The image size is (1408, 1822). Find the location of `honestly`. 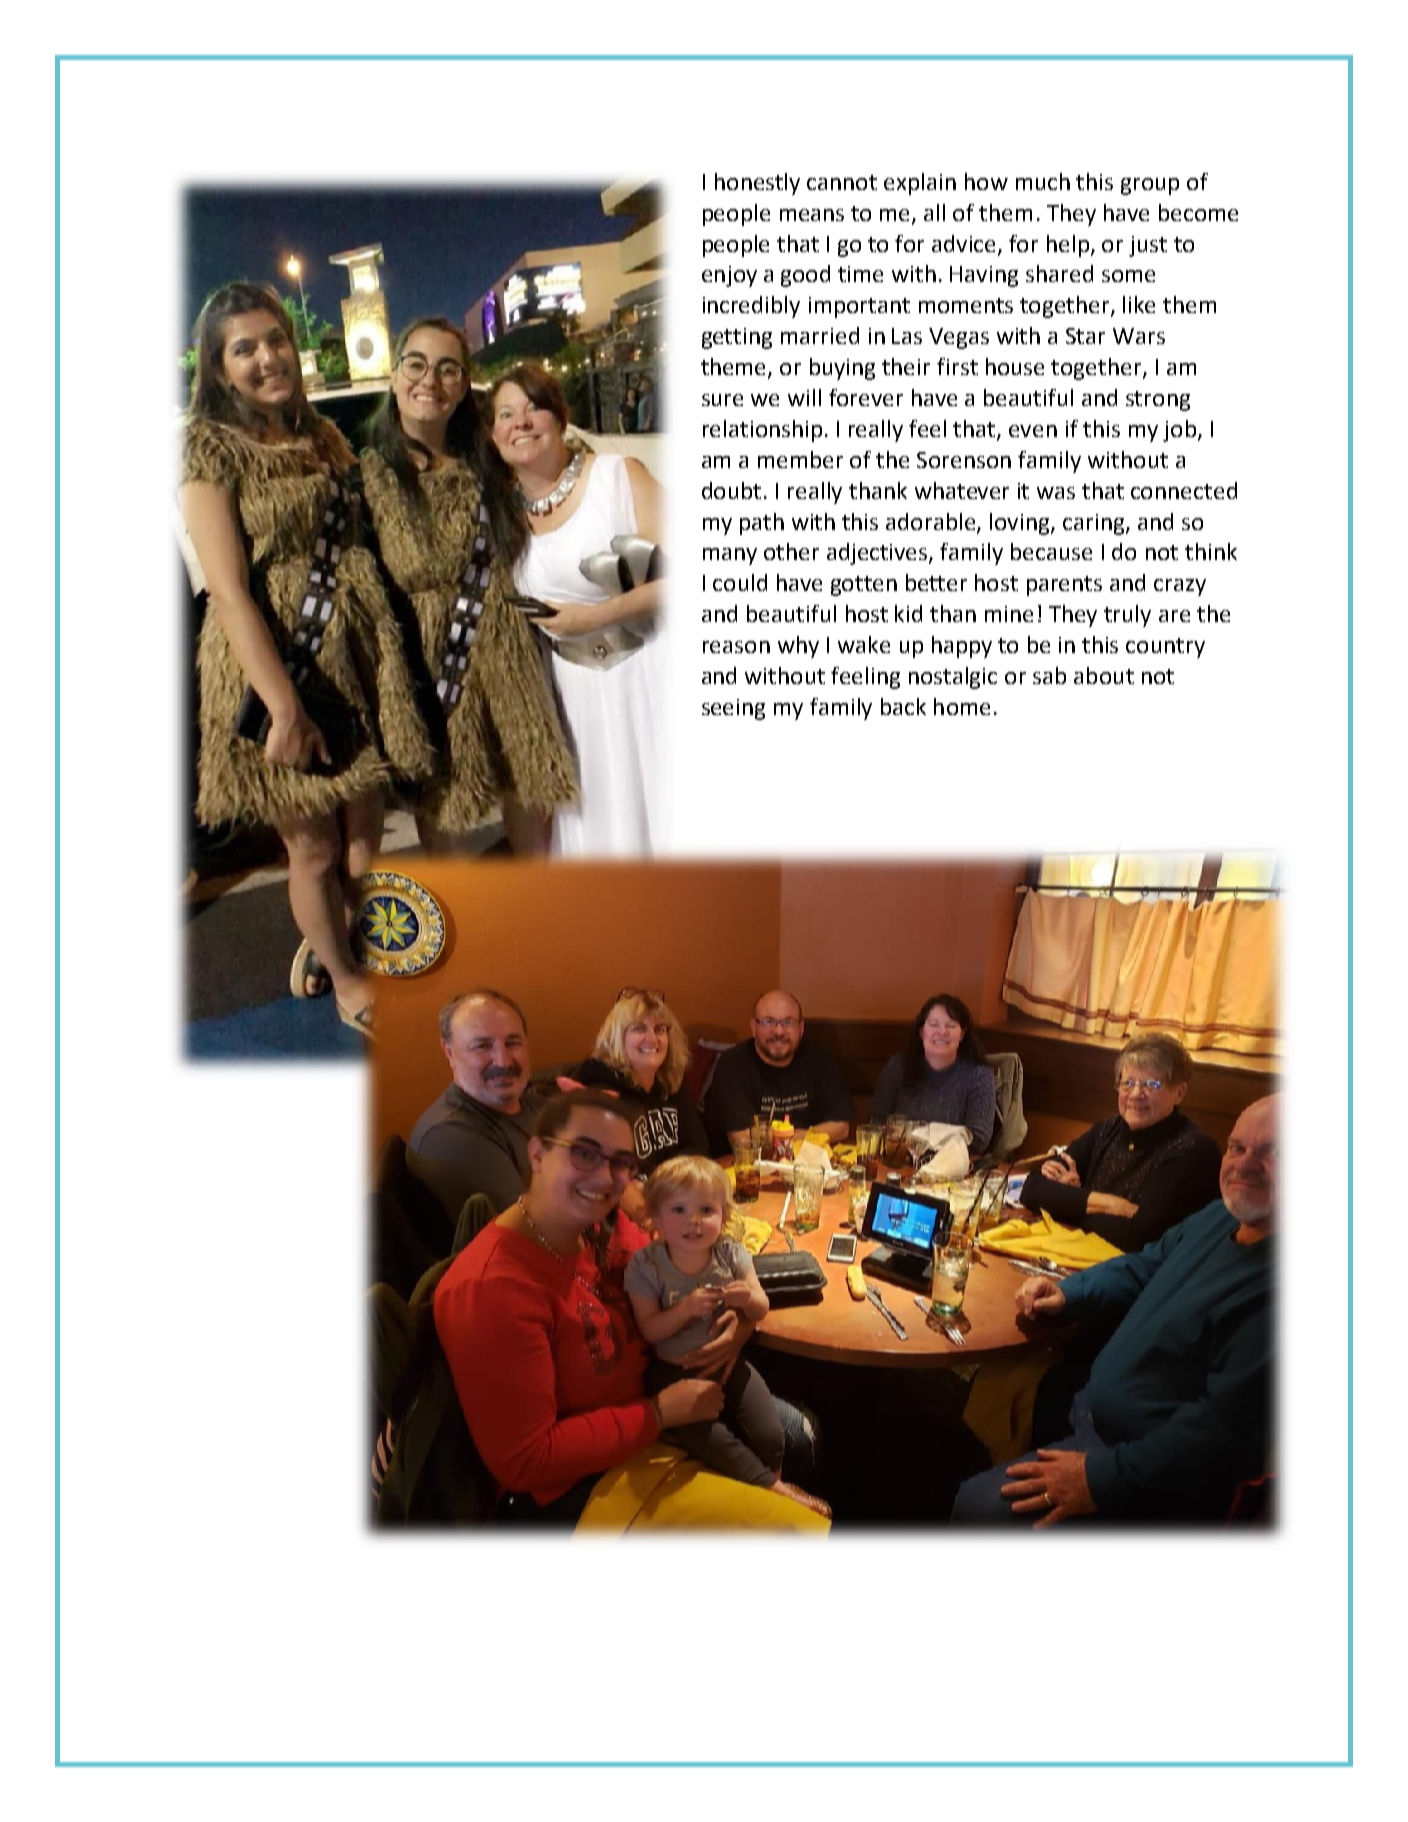

honestly is located at coordinates (757, 184).
